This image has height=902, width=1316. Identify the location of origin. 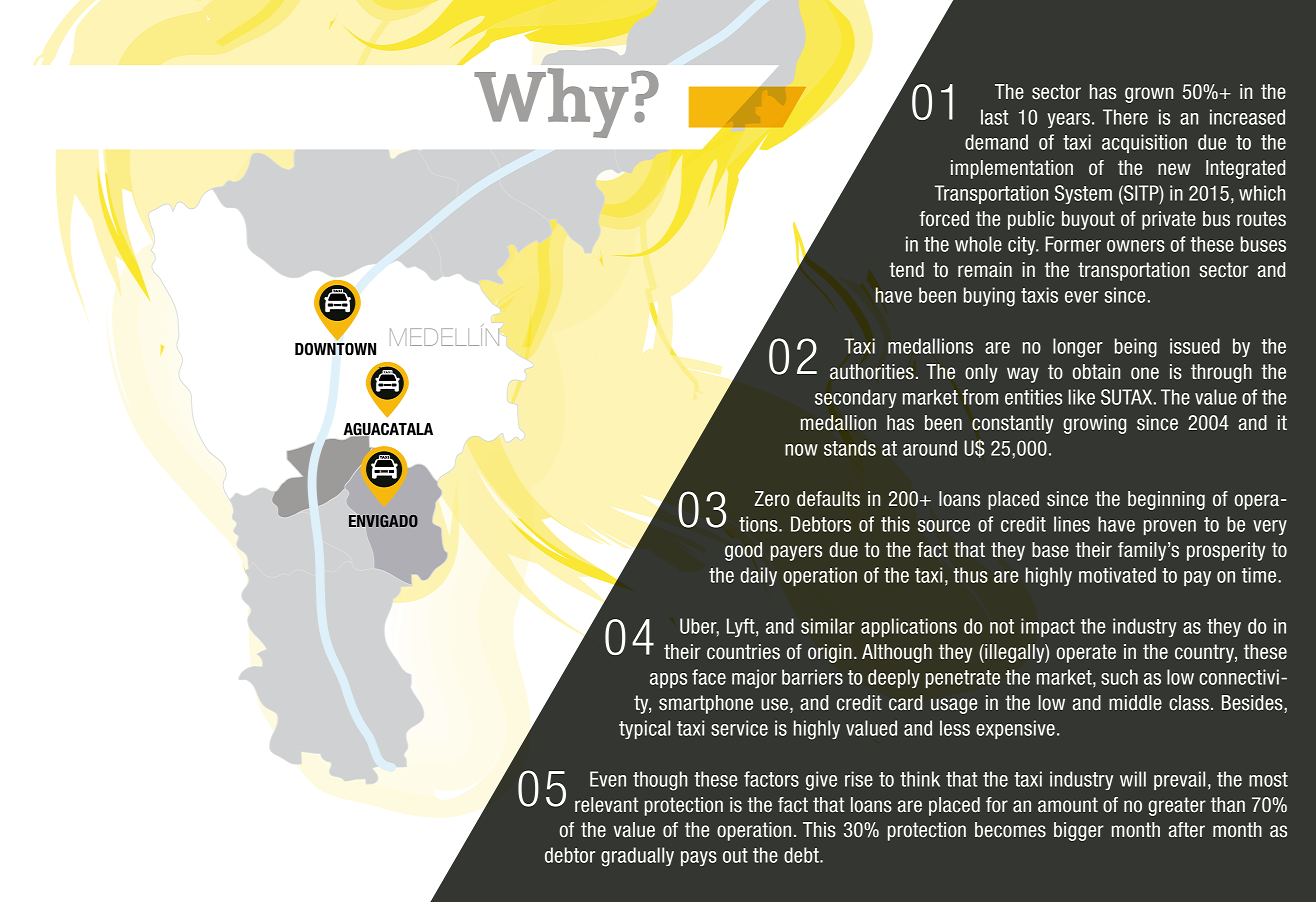
(830, 653).
